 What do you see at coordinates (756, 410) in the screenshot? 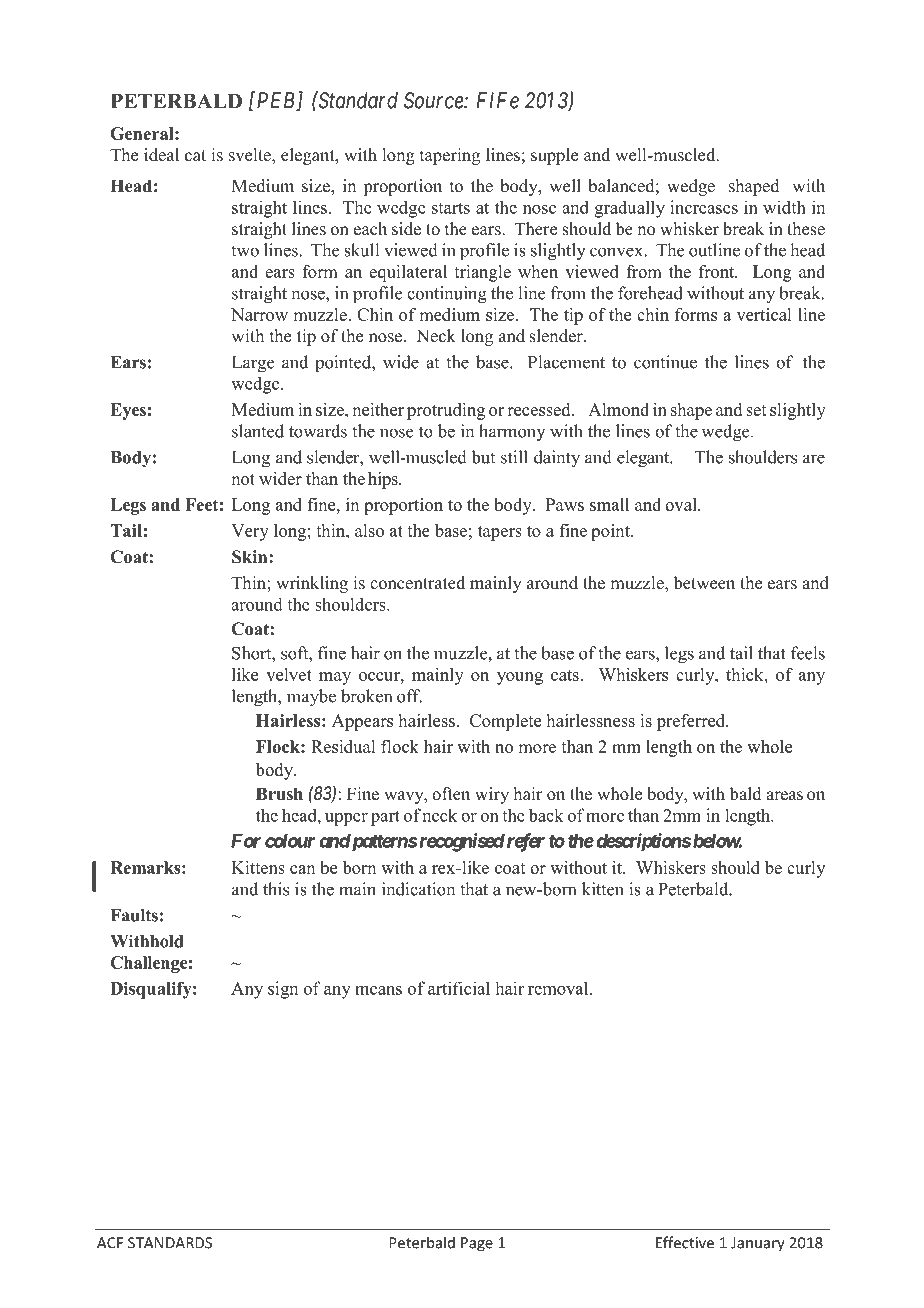
I see `set` at bounding box center [756, 410].
